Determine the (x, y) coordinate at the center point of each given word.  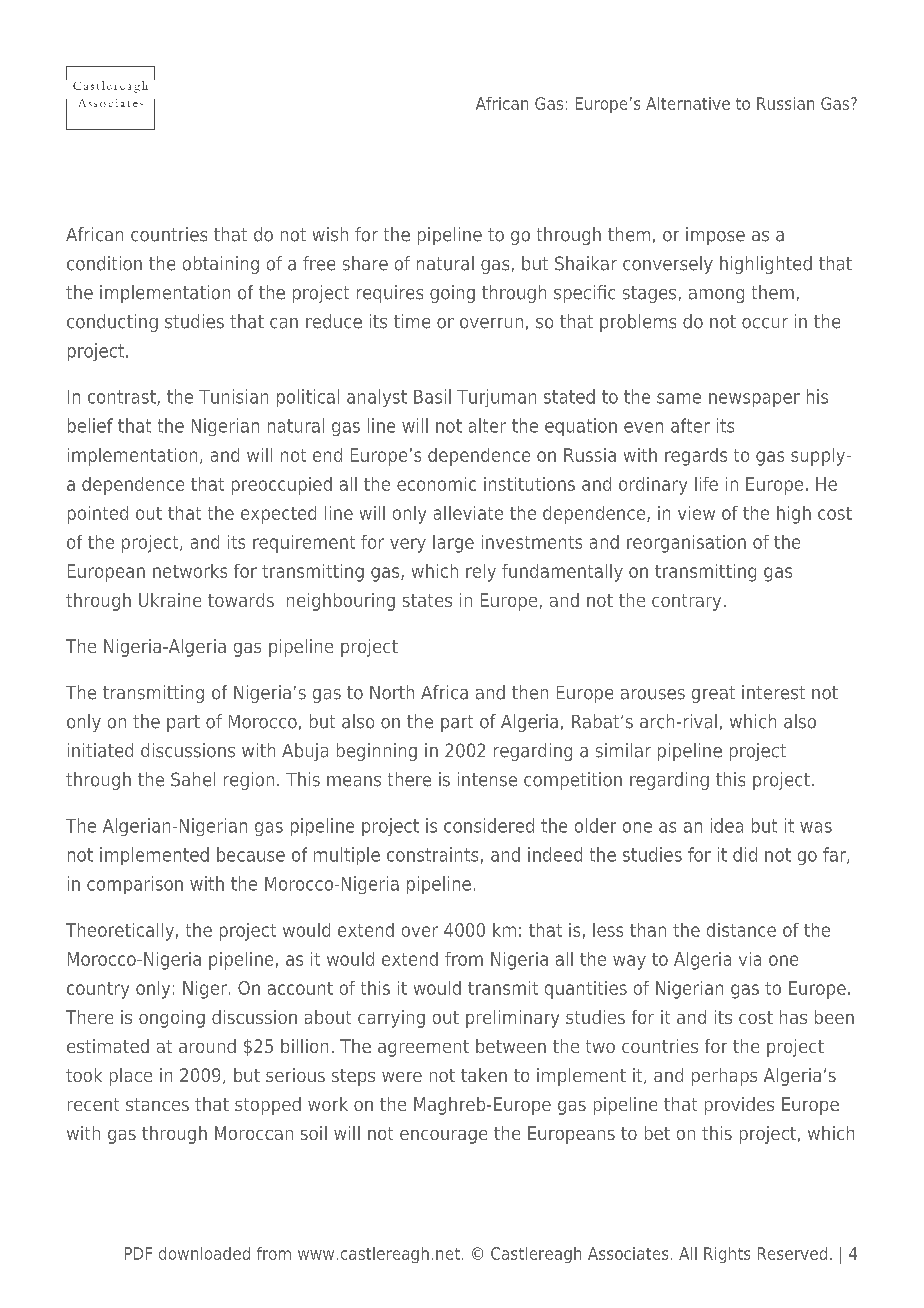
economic (436, 484)
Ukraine (170, 600)
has (793, 1017)
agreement (423, 1048)
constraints (432, 854)
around (207, 1046)
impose (715, 236)
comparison (135, 885)
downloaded (204, 1253)
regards (696, 457)
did (745, 854)
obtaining (221, 265)
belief (90, 425)
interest (773, 692)
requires (390, 294)
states (427, 600)
